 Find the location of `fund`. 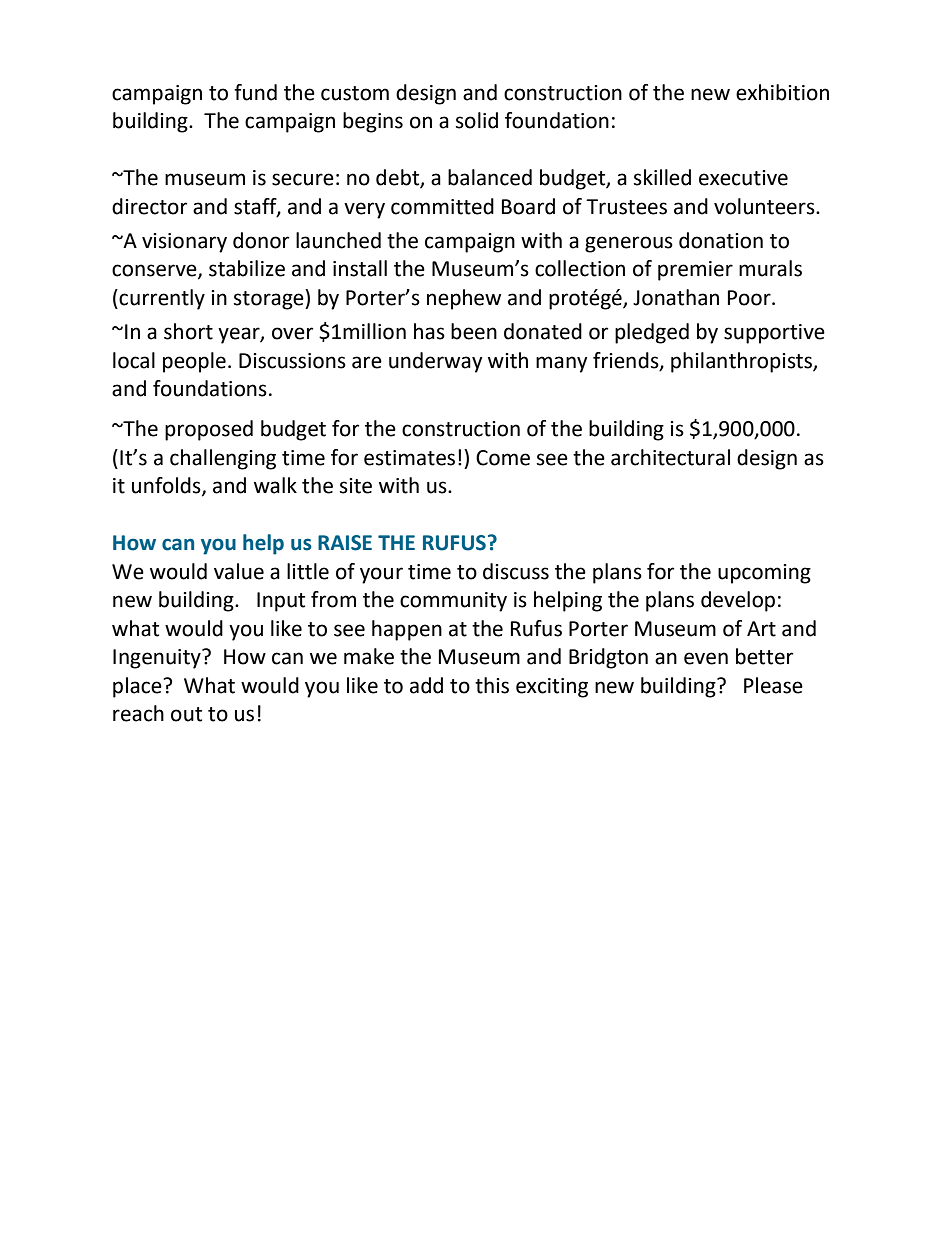

fund is located at coordinates (255, 92).
